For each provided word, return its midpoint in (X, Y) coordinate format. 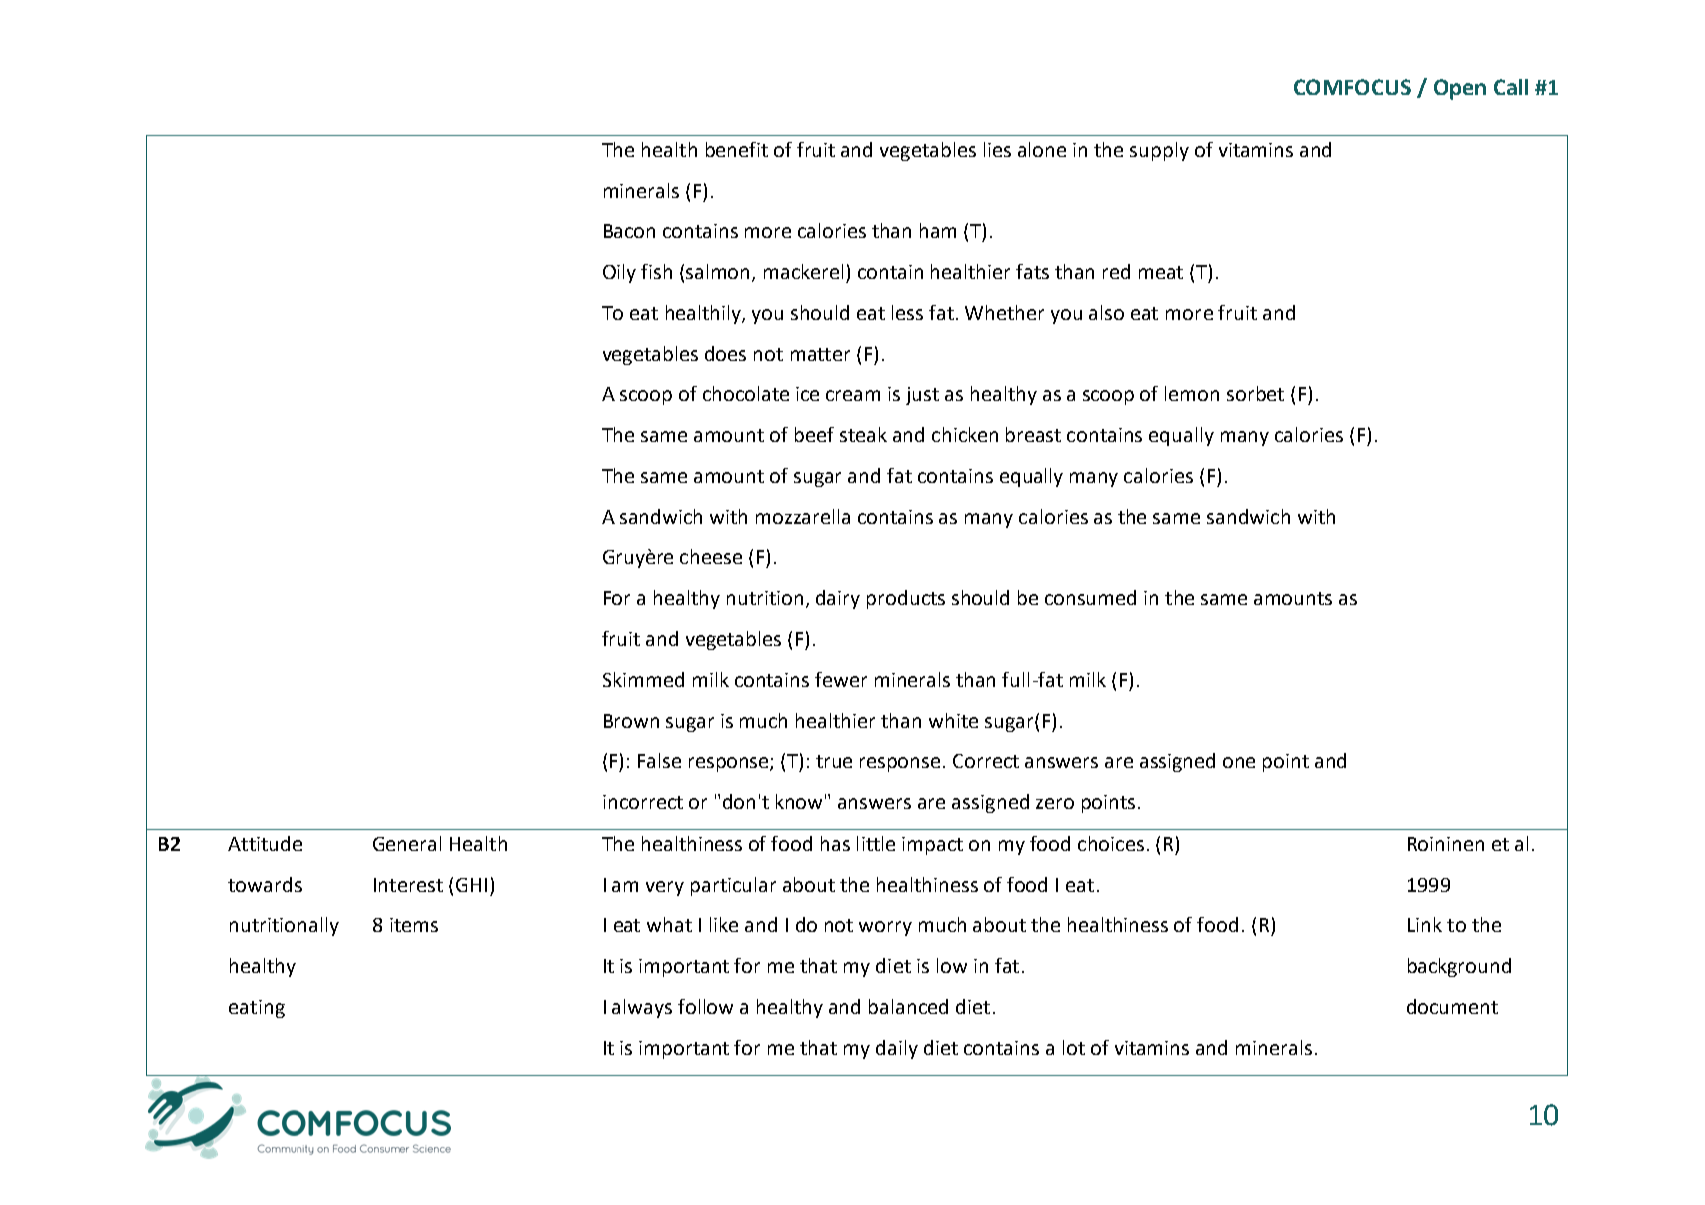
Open (1460, 89)
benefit (737, 149)
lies (997, 149)
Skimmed (643, 679)
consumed (1090, 597)
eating (257, 1009)
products (906, 599)
